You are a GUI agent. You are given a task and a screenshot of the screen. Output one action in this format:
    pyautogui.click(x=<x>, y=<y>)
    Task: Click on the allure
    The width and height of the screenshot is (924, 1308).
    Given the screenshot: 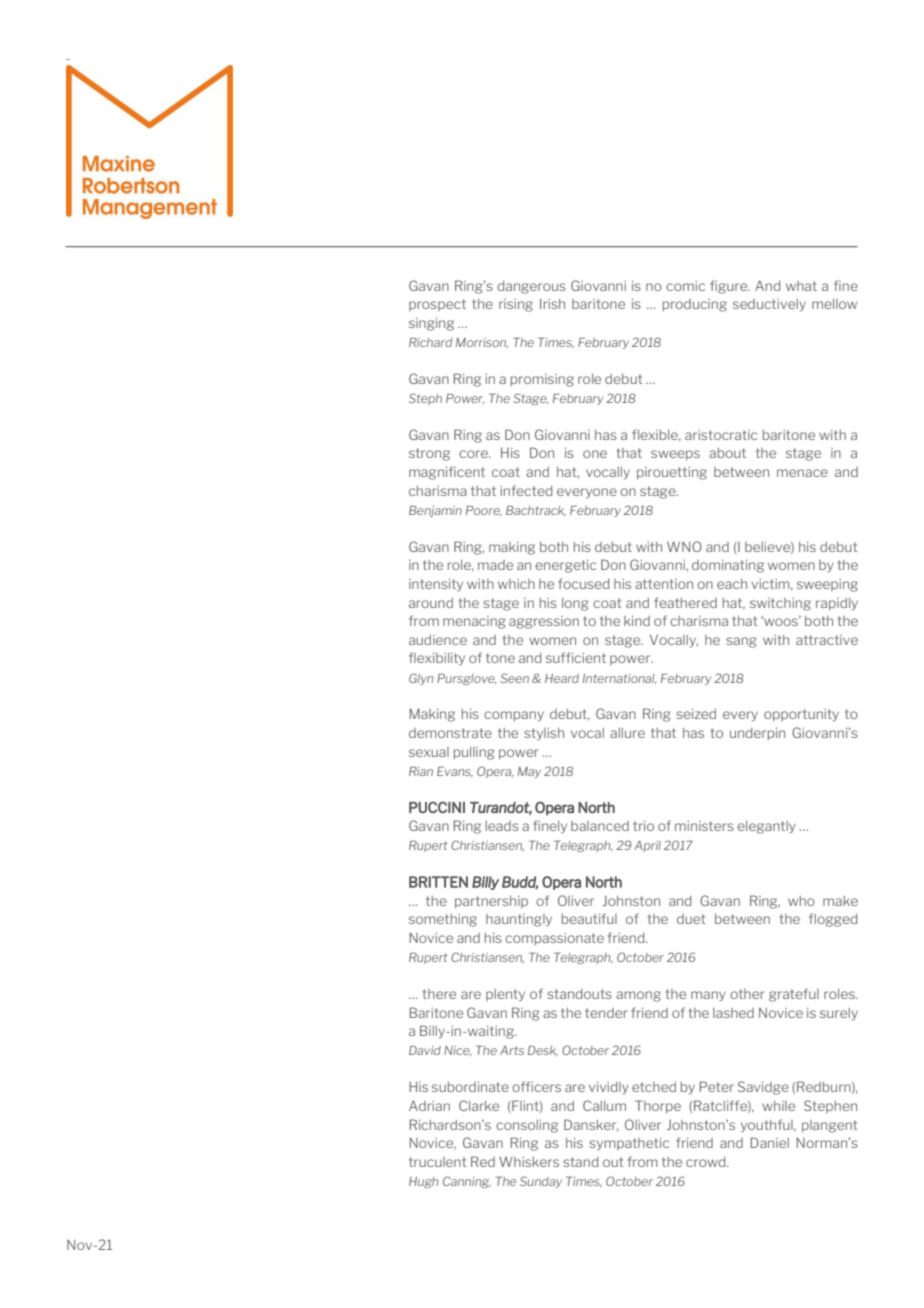 What is the action you would take?
    pyautogui.click(x=627, y=733)
